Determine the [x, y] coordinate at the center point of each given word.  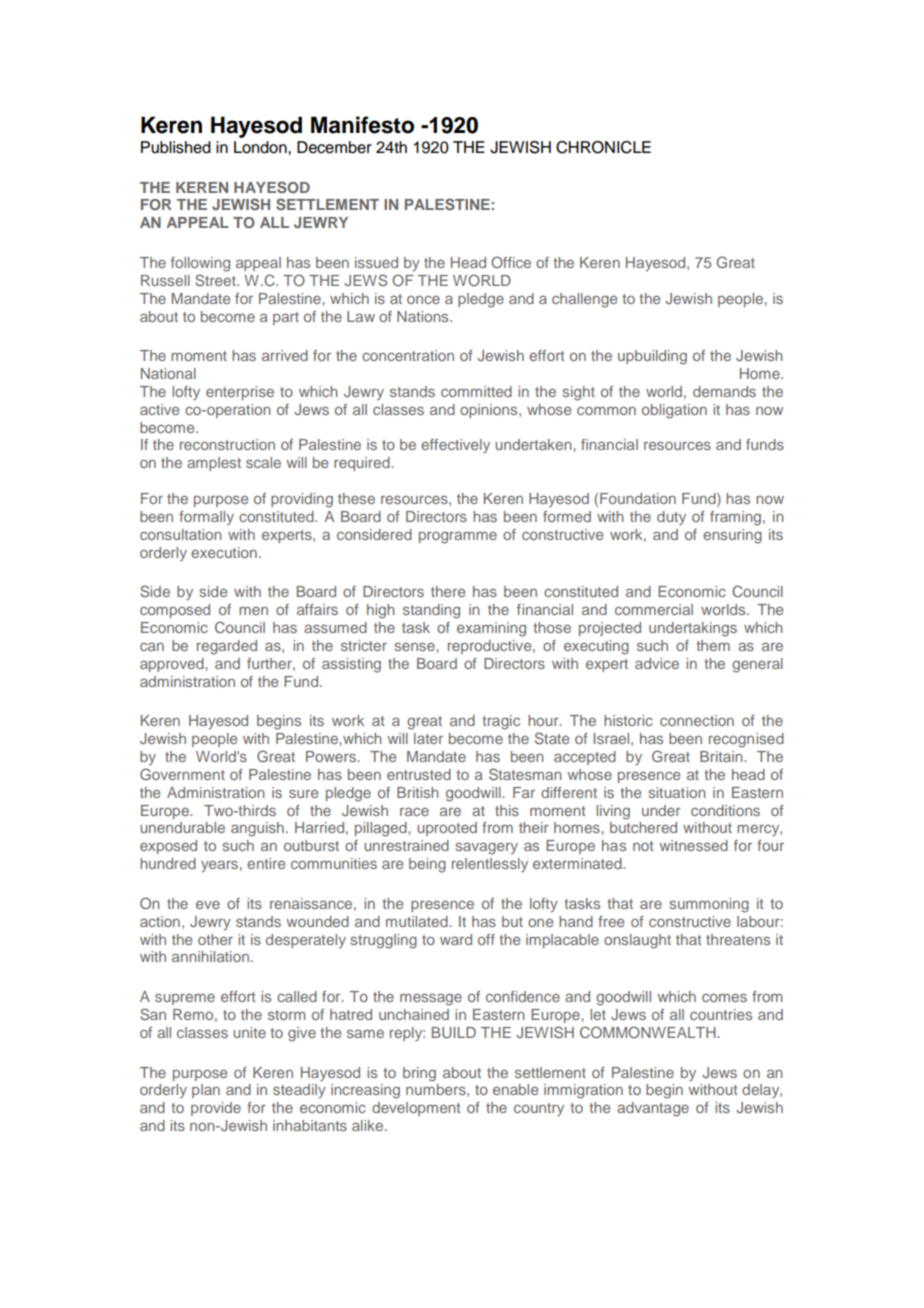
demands [724, 391]
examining [491, 629]
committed [476, 391]
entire [266, 863]
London [261, 147]
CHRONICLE [603, 147]
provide [216, 1109]
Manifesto [362, 125]
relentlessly [490, 865]
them [713, 645]
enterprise [240, 393]
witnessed [693, 845]
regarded [227, 647]
